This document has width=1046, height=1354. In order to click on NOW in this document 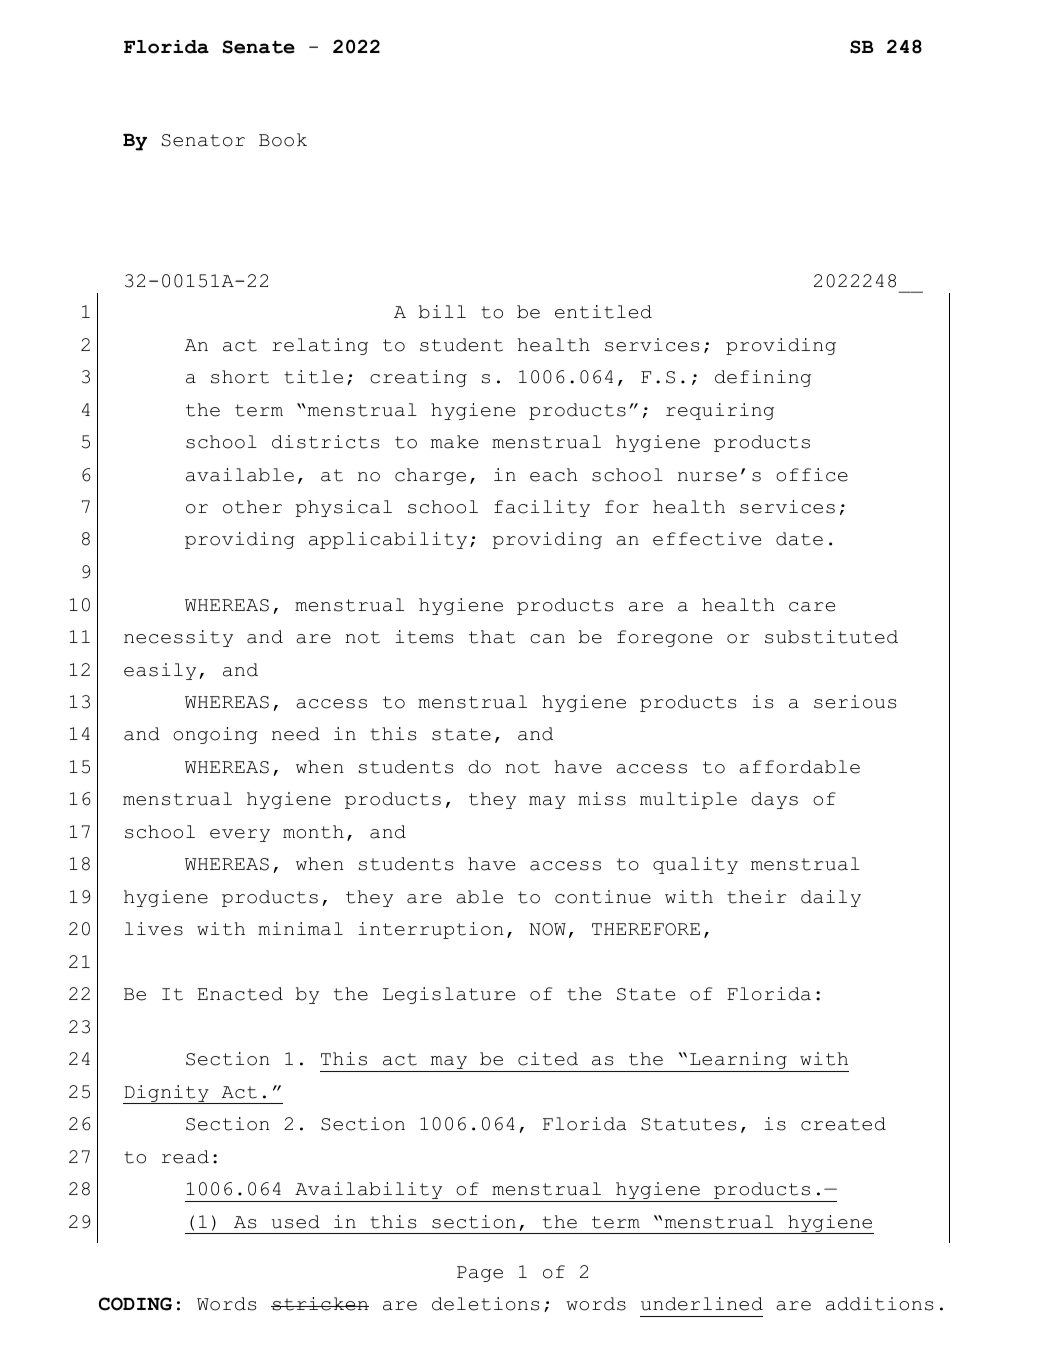, I will do `click(547, 929)`.
